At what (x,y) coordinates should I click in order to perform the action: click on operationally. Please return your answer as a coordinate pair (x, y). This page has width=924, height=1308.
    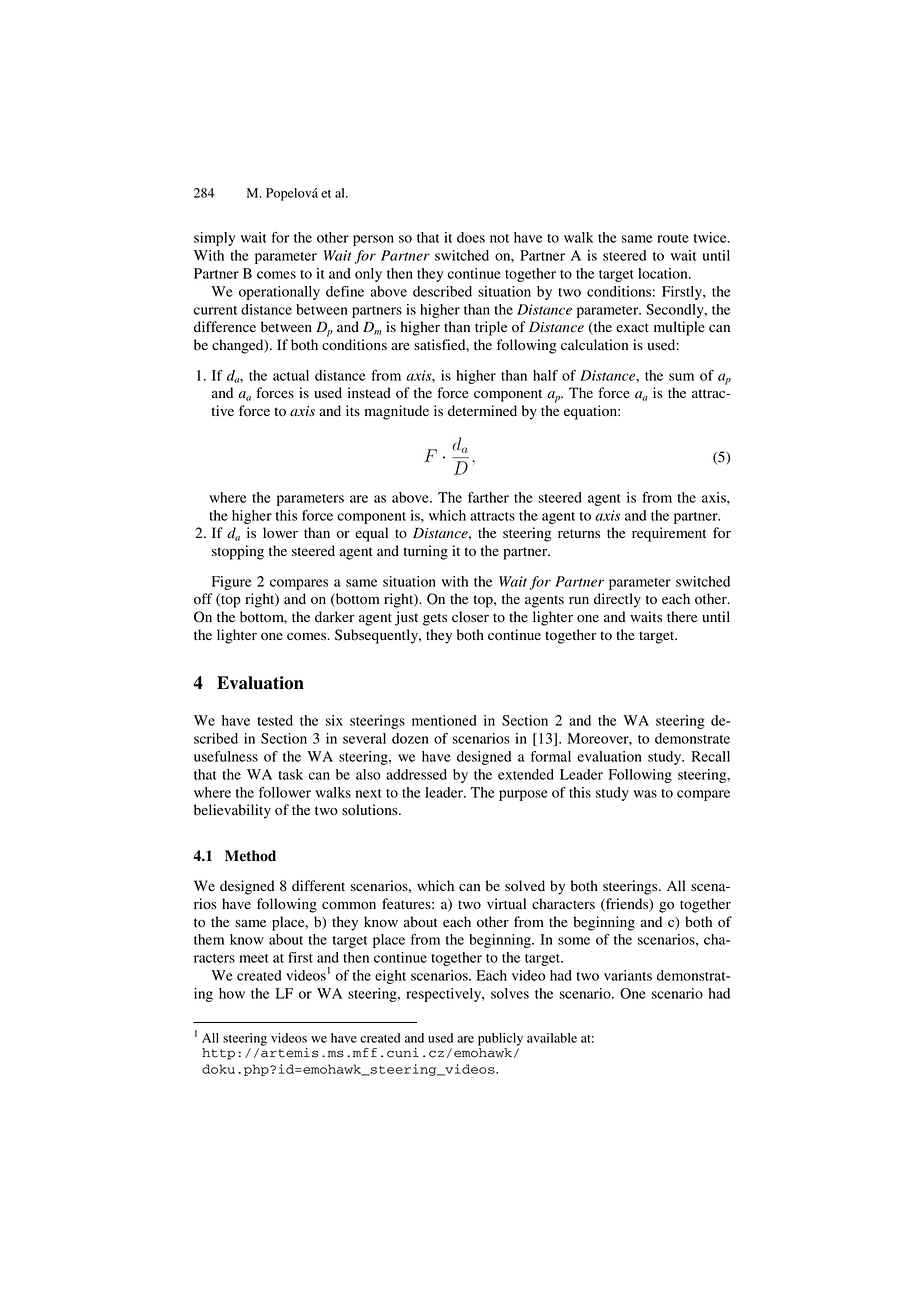
    Looking at the image, I should click on (279, 293).
